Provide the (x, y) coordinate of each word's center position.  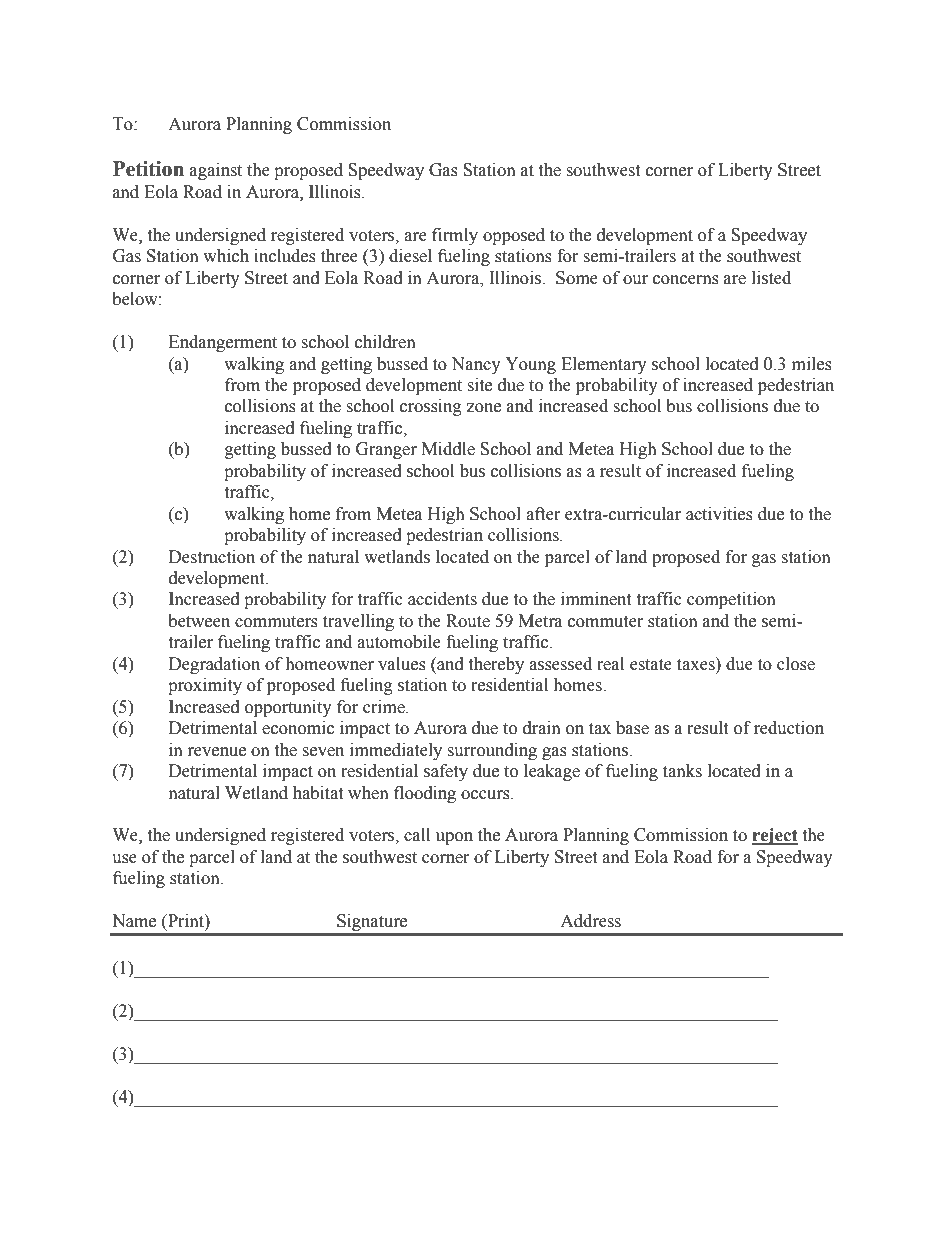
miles (812, 364)
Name (134, 921)
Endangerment (223, 343)
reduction (789, 728)
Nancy (476, 365)
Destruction (212, 557)
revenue (217, 752)
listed (771, 278)
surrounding (492, 751)
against (216, 171)
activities (719, 514)
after (543, 514)
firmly (455, 236)
